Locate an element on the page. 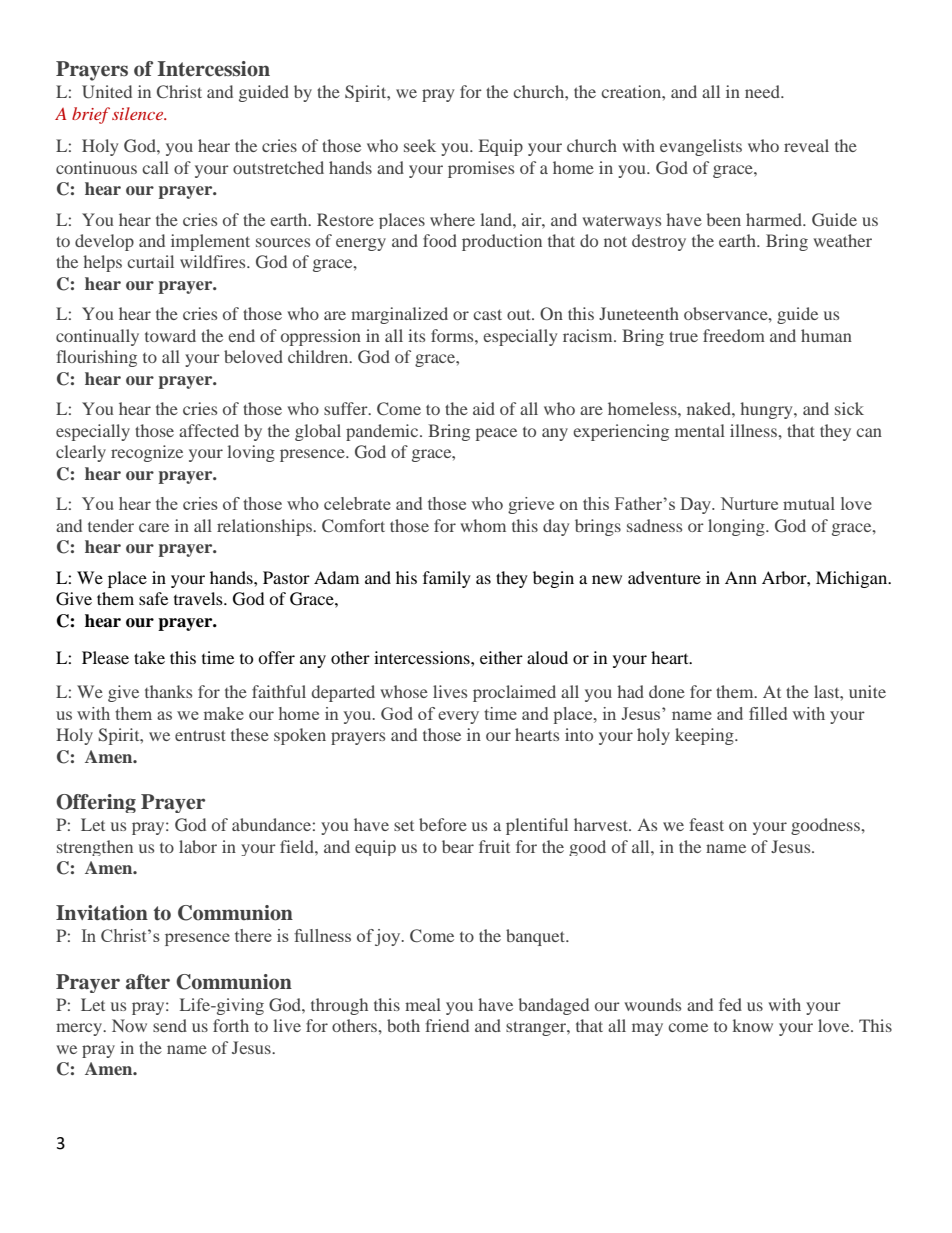  hungry is located at coordinates (767, 410).
